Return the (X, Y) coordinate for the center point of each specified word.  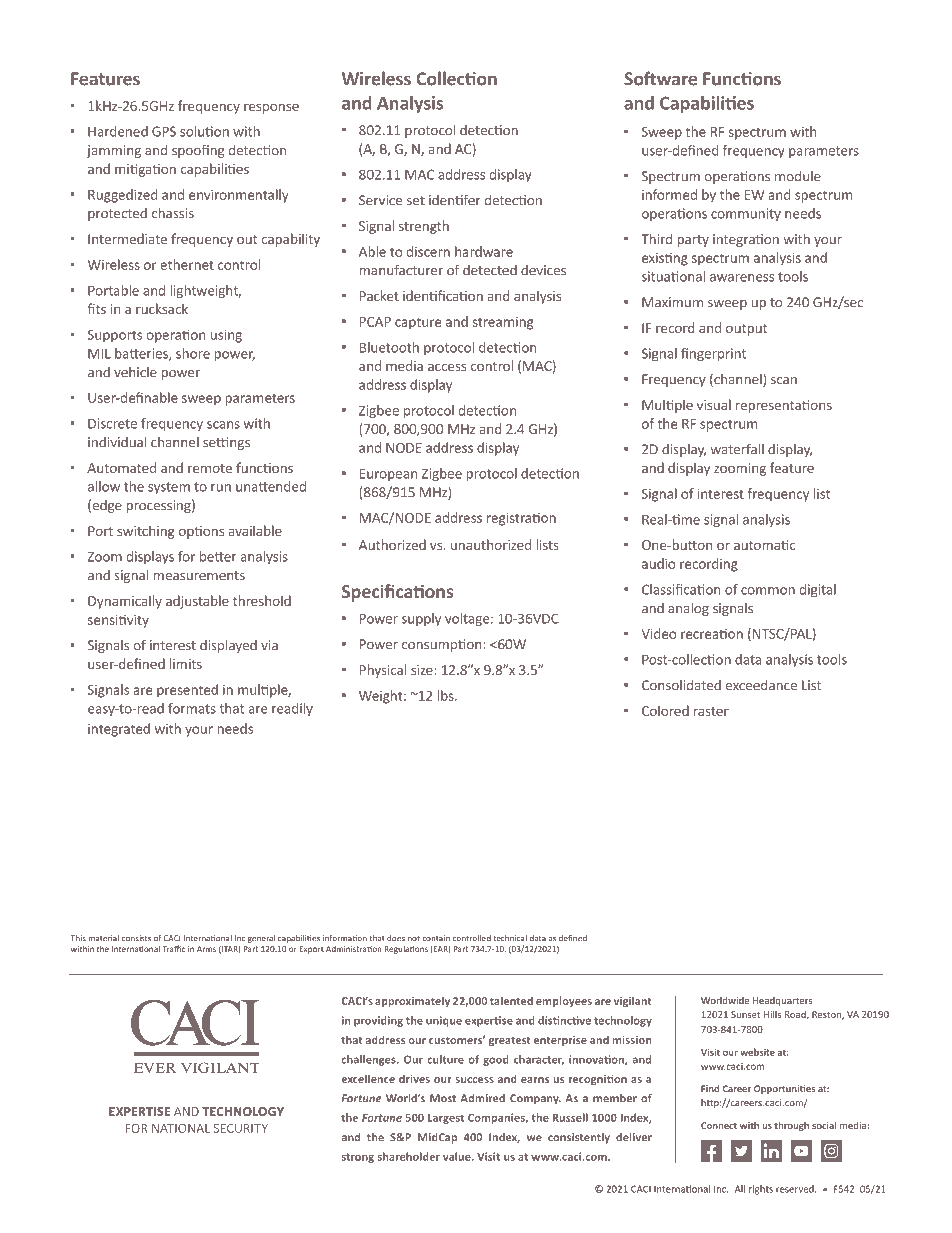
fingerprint (713, 354)
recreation (712, 634)
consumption (443, 645)
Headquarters (782, 1001)
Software (660, 78)
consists (136, 938)
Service (380, 200)
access (447, 367)
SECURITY (241, 1128)
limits (186, 663)
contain (436, 938)
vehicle (135, 372)
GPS (164, 131)
